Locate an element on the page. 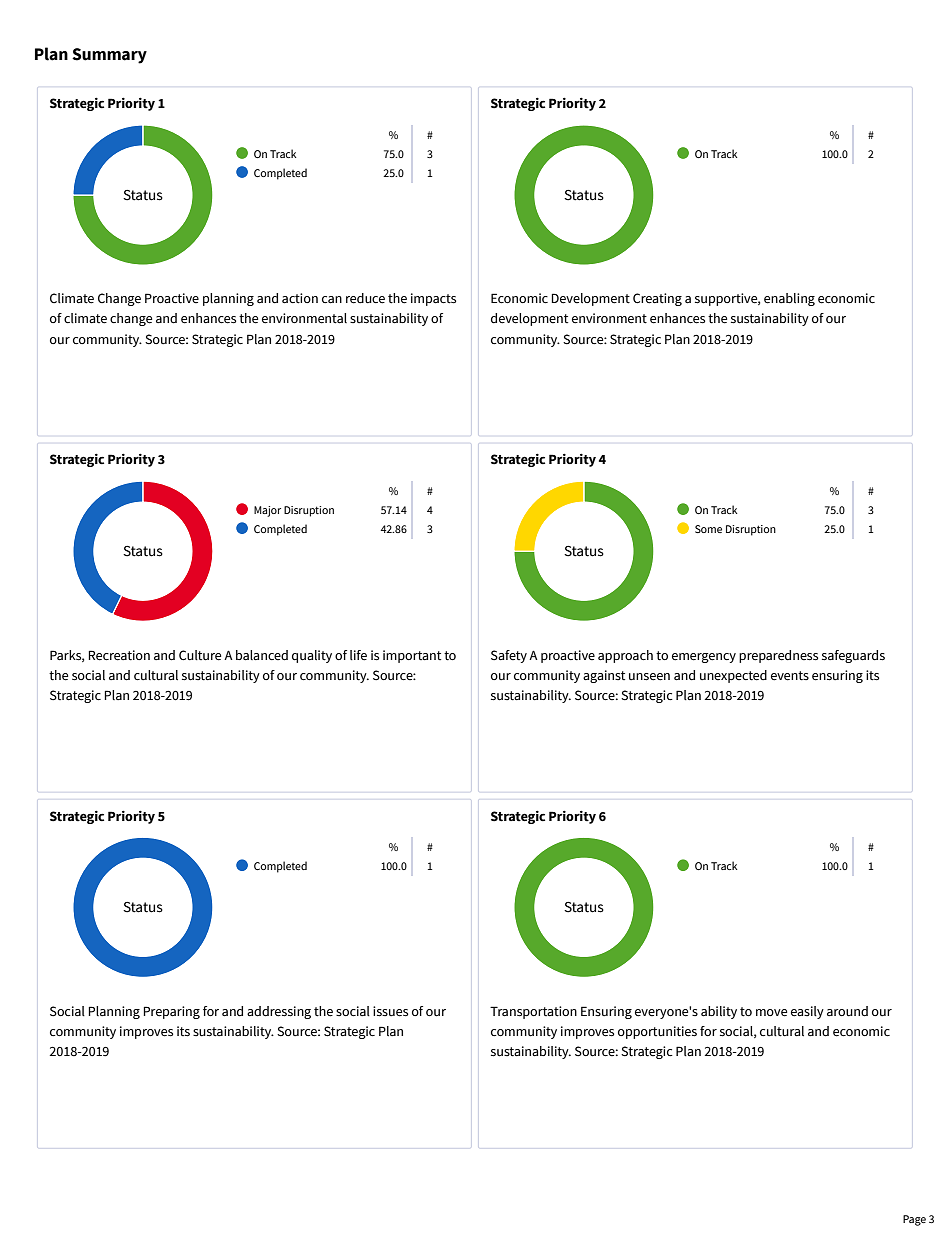 The width and height of the document is (952, 1233). Summary is located at coordinates (109, 56).
